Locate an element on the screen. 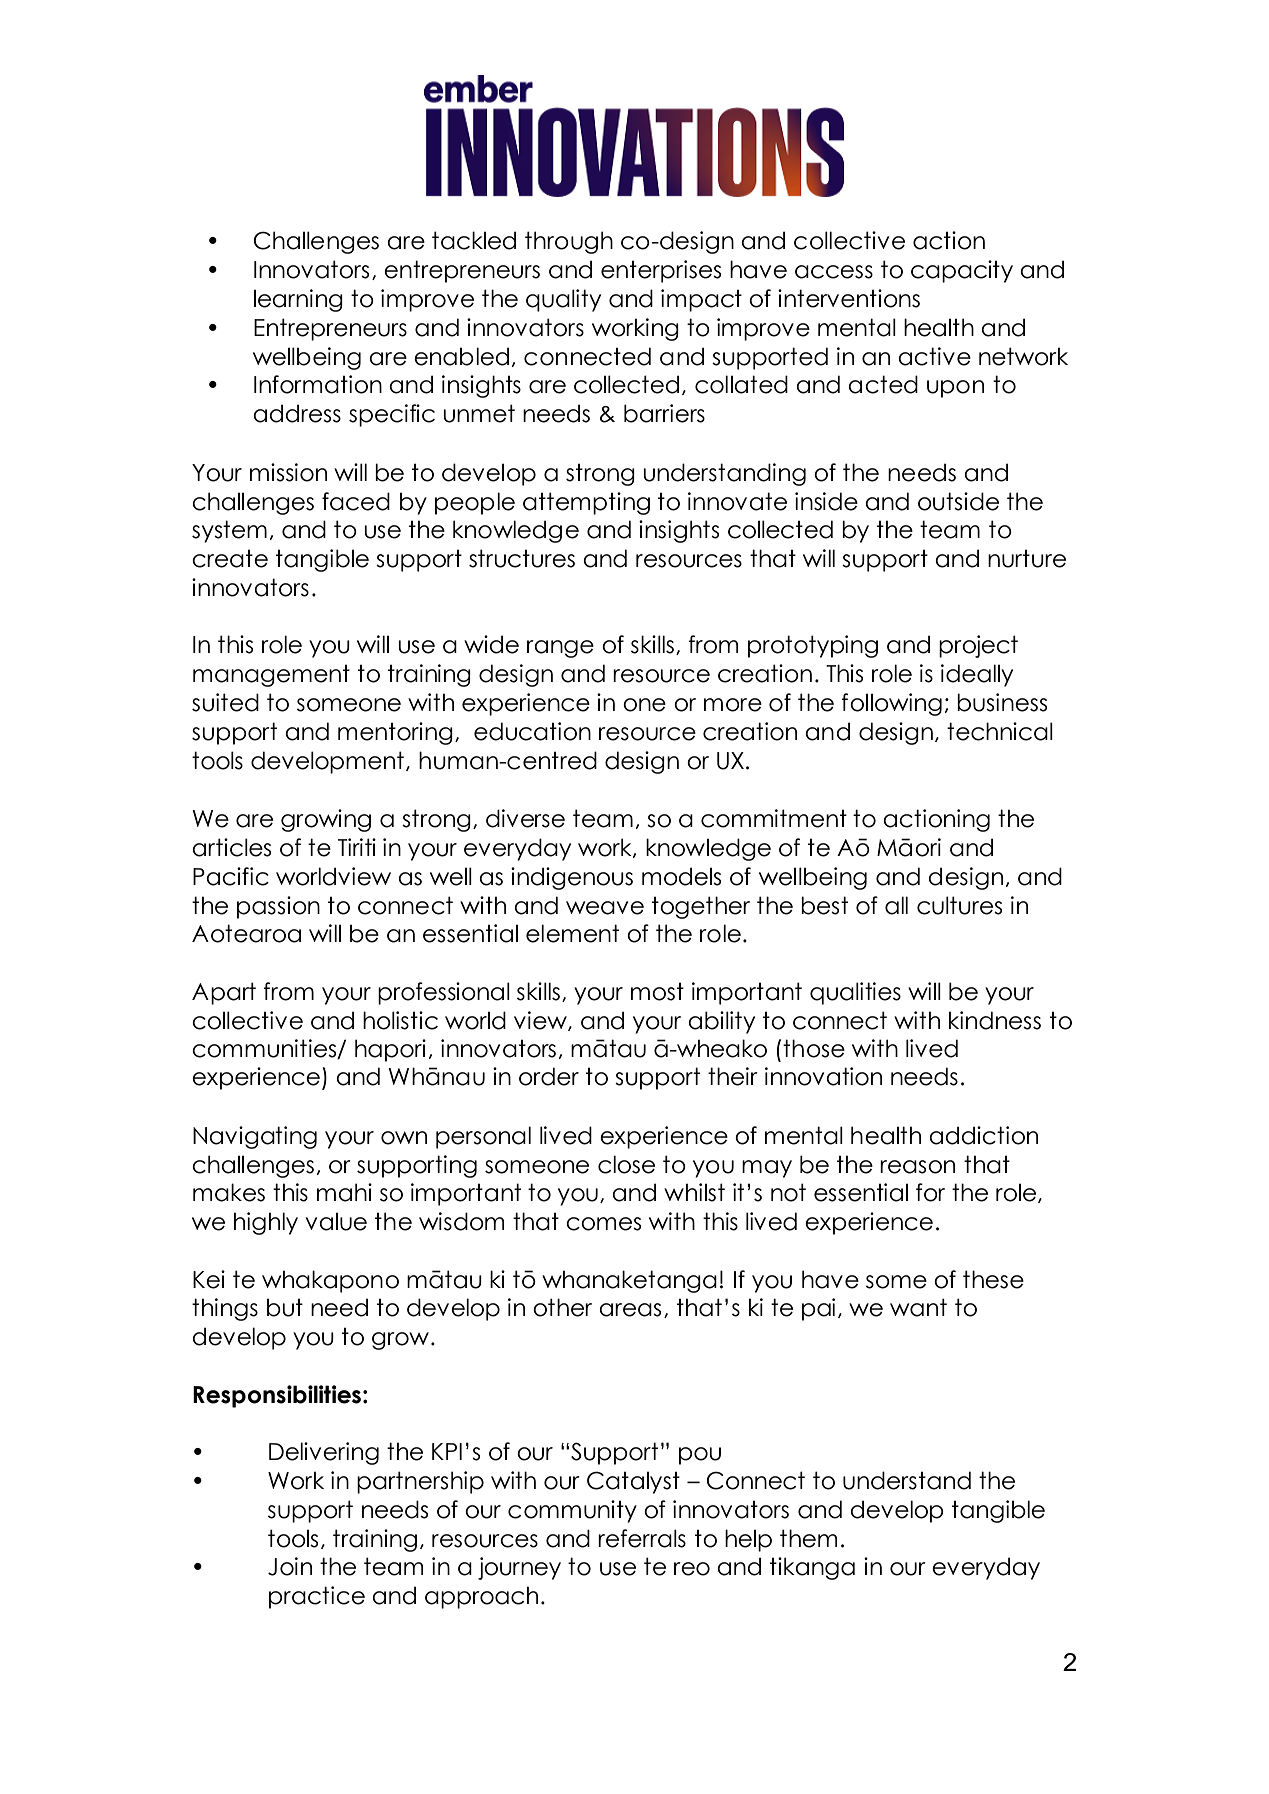  referrals is located at coordinates (642, 1538).
